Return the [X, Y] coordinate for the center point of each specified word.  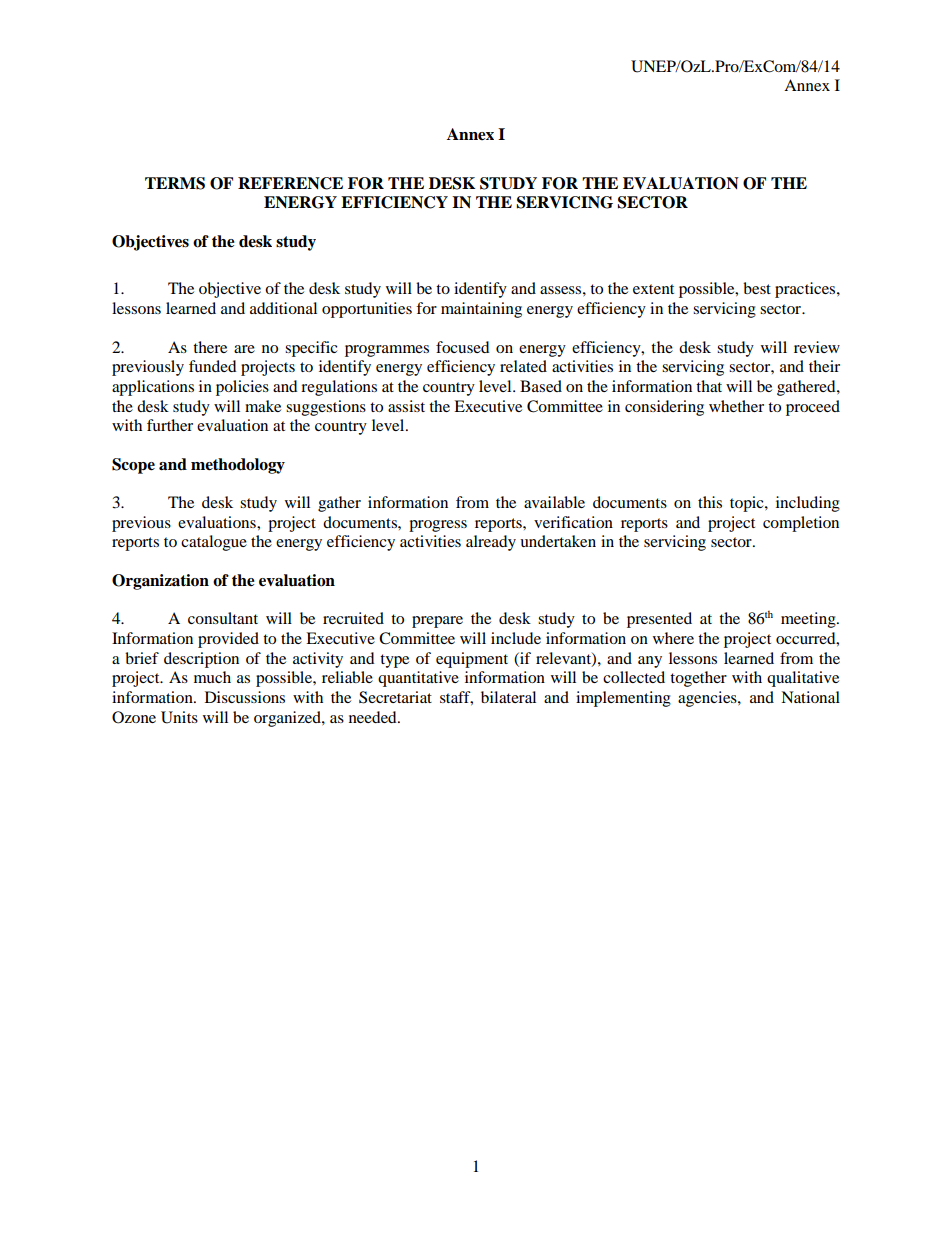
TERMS [175, 183]
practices [806, 290]
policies [242, 388]
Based [541, 386]
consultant [223, 618]
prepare [437, 622]
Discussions [245, 697]
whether [736, 406]
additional [283, 308]
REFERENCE [290, 183]
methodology [238, 466]
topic [748, 504]
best [757, 288]
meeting [809, 620]
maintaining [481, 310]
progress [438, 526]
